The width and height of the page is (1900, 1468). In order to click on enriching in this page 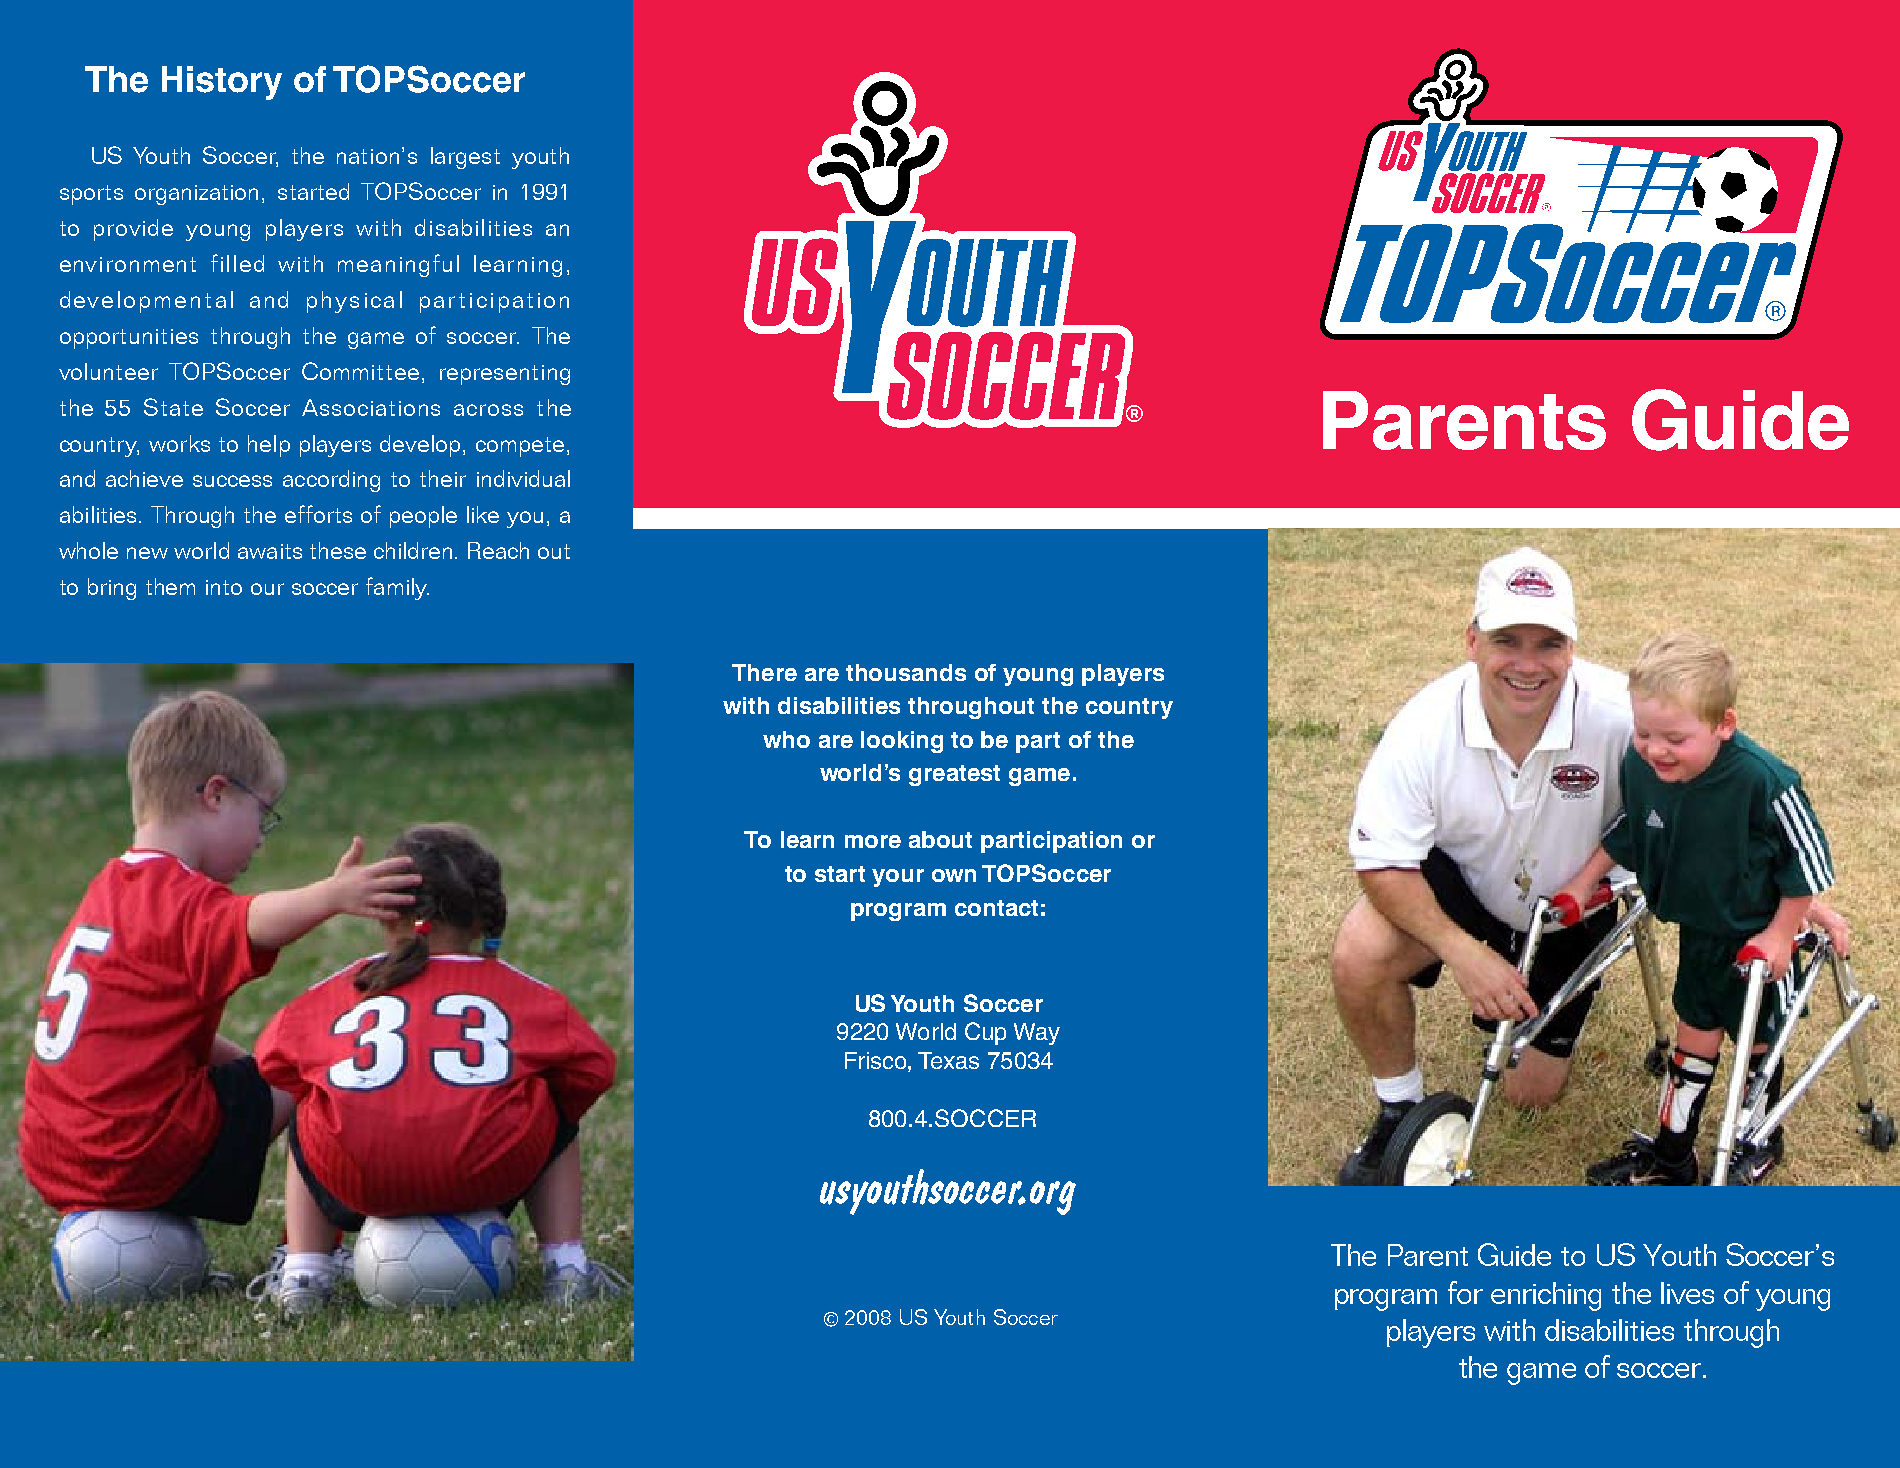, I will do `click(1546, 1296)`.
